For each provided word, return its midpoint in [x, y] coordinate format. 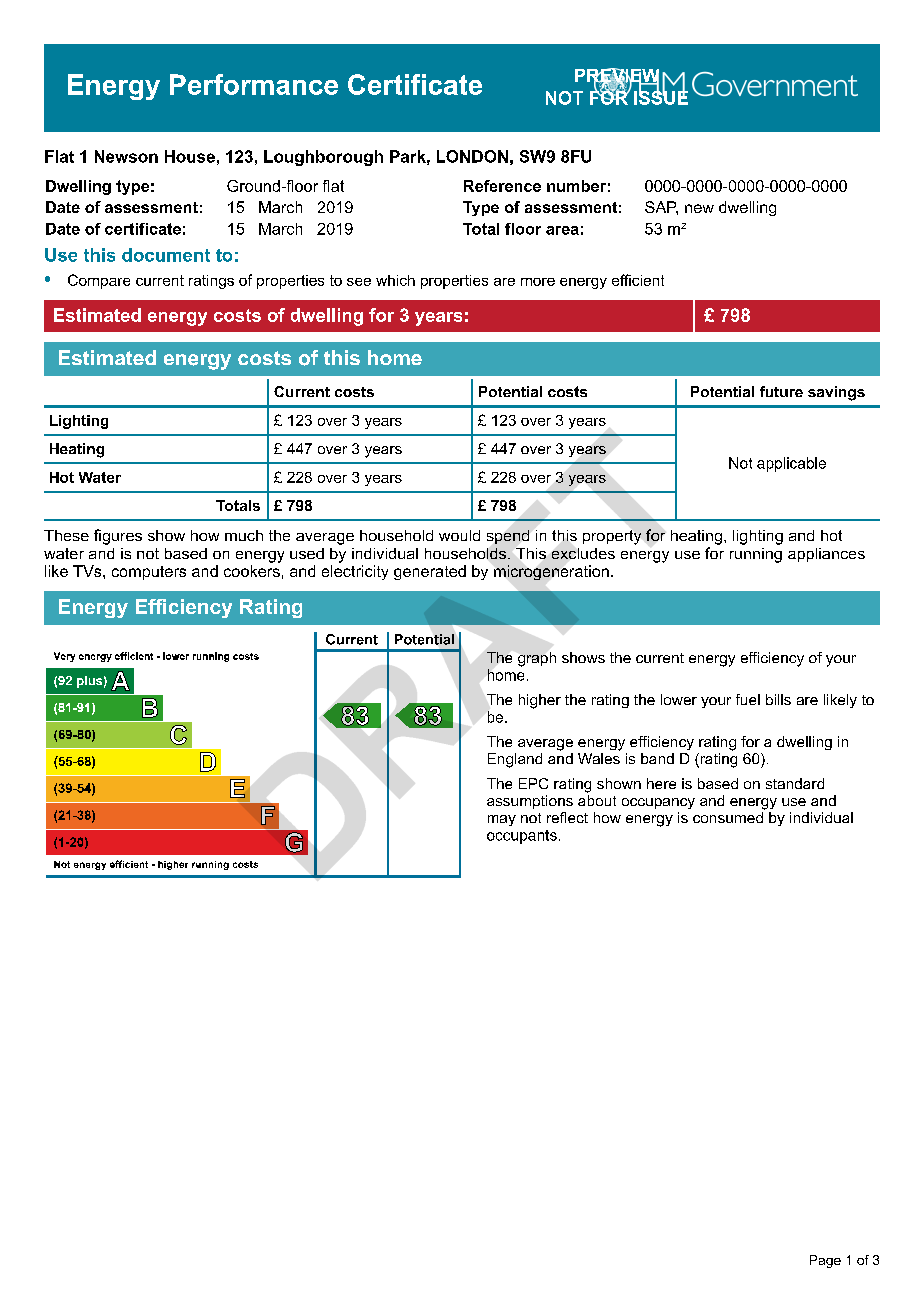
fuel [748, 699]
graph [537, 659]
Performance [254, 84]
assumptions [530, 802]
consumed [728, 817]
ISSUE [661, 96]
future [781, 391]
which [395, 280]
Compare [99, 281]
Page [825, 1261]
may [502, 820]
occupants [522, 837]
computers [149, 573]
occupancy [658, 803]
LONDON [472, 156]
